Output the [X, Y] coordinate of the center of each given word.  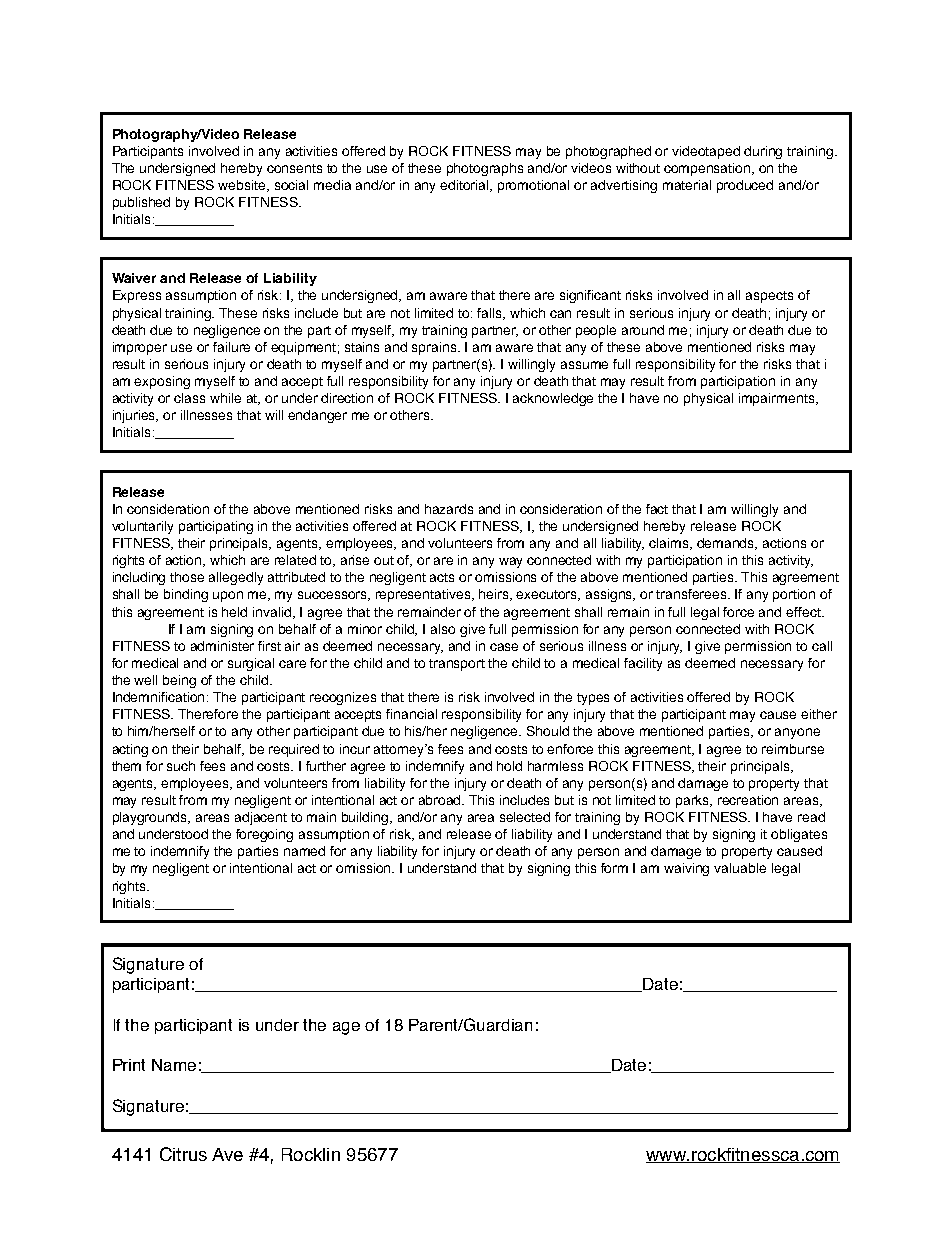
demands [727, 544]
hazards [449, 509]
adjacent [261, 818]
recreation [748, 800]
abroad [441, 800]
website [243, 186]
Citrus [183, 1154]
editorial [466, 186]
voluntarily [142, 527]
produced [745, 186]
